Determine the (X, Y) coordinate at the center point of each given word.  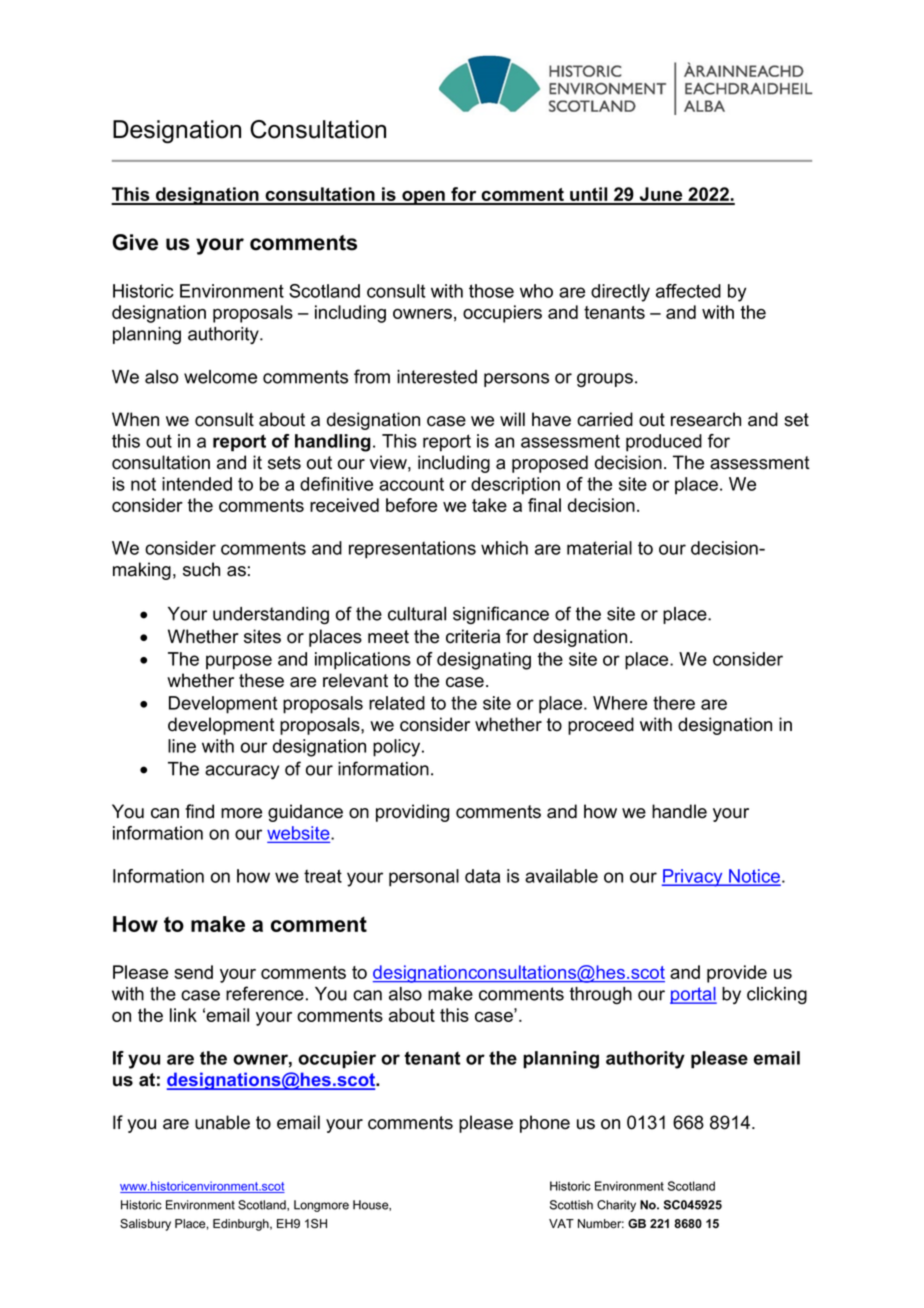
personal (424, 878)
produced (664, 443)
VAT (561, 1223)
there (674, 703)
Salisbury (145, 1225)
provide (737, 974)
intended (197, 484)
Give (135, 242)
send (193, 972)
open (423, 198)
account (411, 484)
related (397, 703)
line (182, 746)
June (661, 195)
